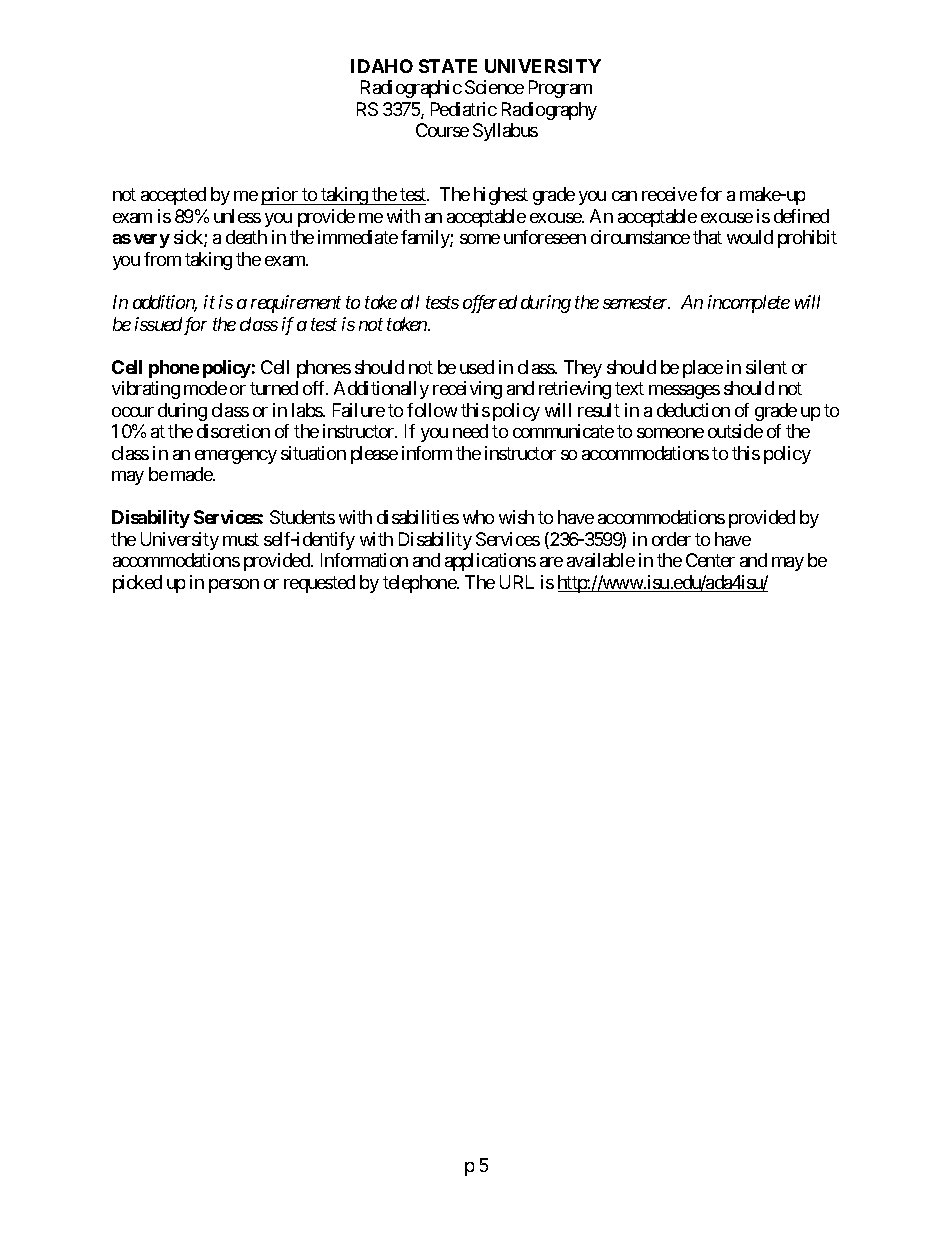 The image size is (952, 1233). What do you see at coordinates (560, 89) in the screenshot?
I see `Program` at bounding box center [560, 89].
